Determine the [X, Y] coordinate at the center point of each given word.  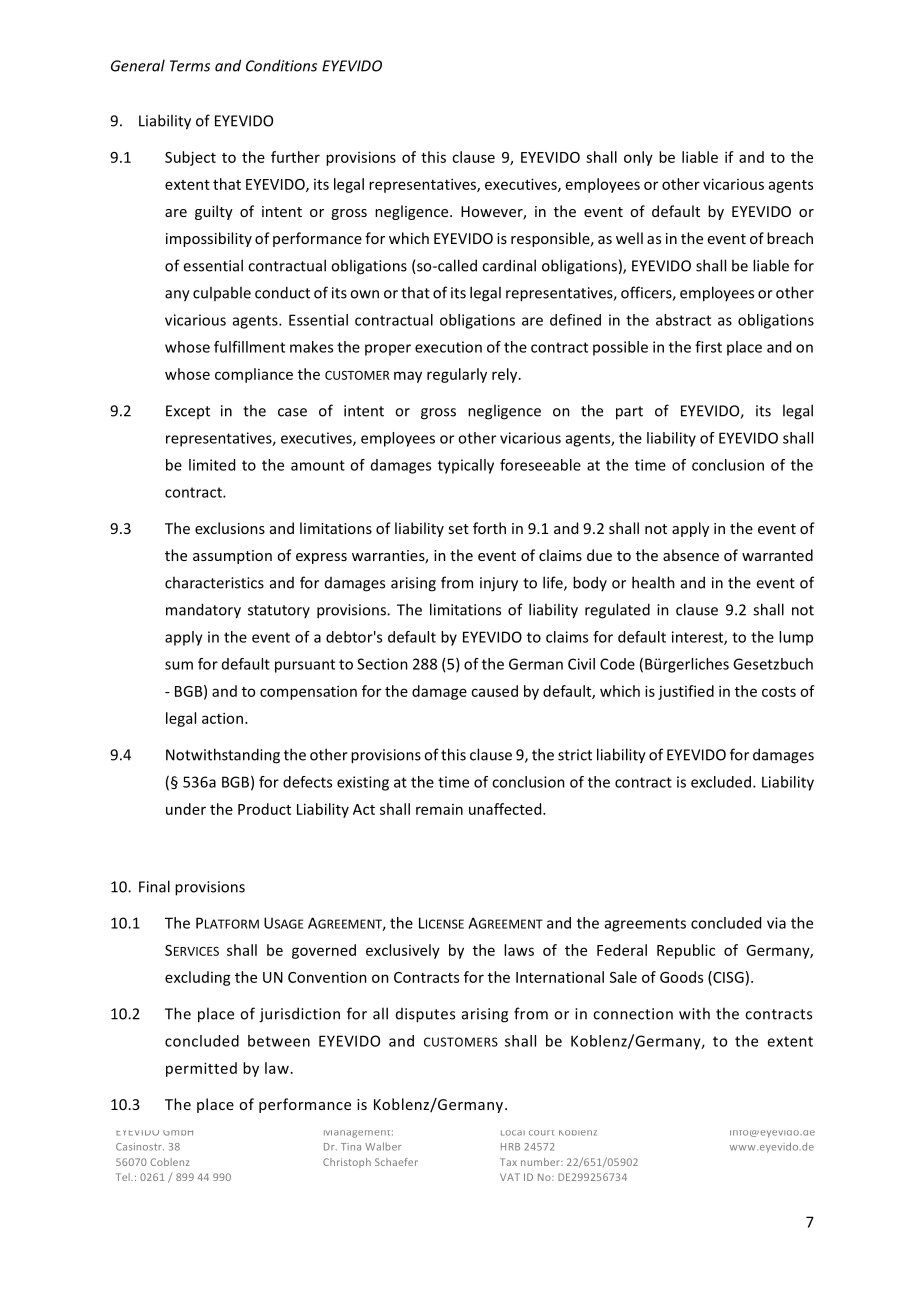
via [776, 923]
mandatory [203, 611]
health [653, 582]
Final [154, 886]
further [295, 157]
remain [439, 809]
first [708, 347]
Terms [190, 66]
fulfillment [249, 347]
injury [499, 584]
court [541, 1133]
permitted [201, 1069]
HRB [510, 1147]
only [638, 158]
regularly [457, 375]
